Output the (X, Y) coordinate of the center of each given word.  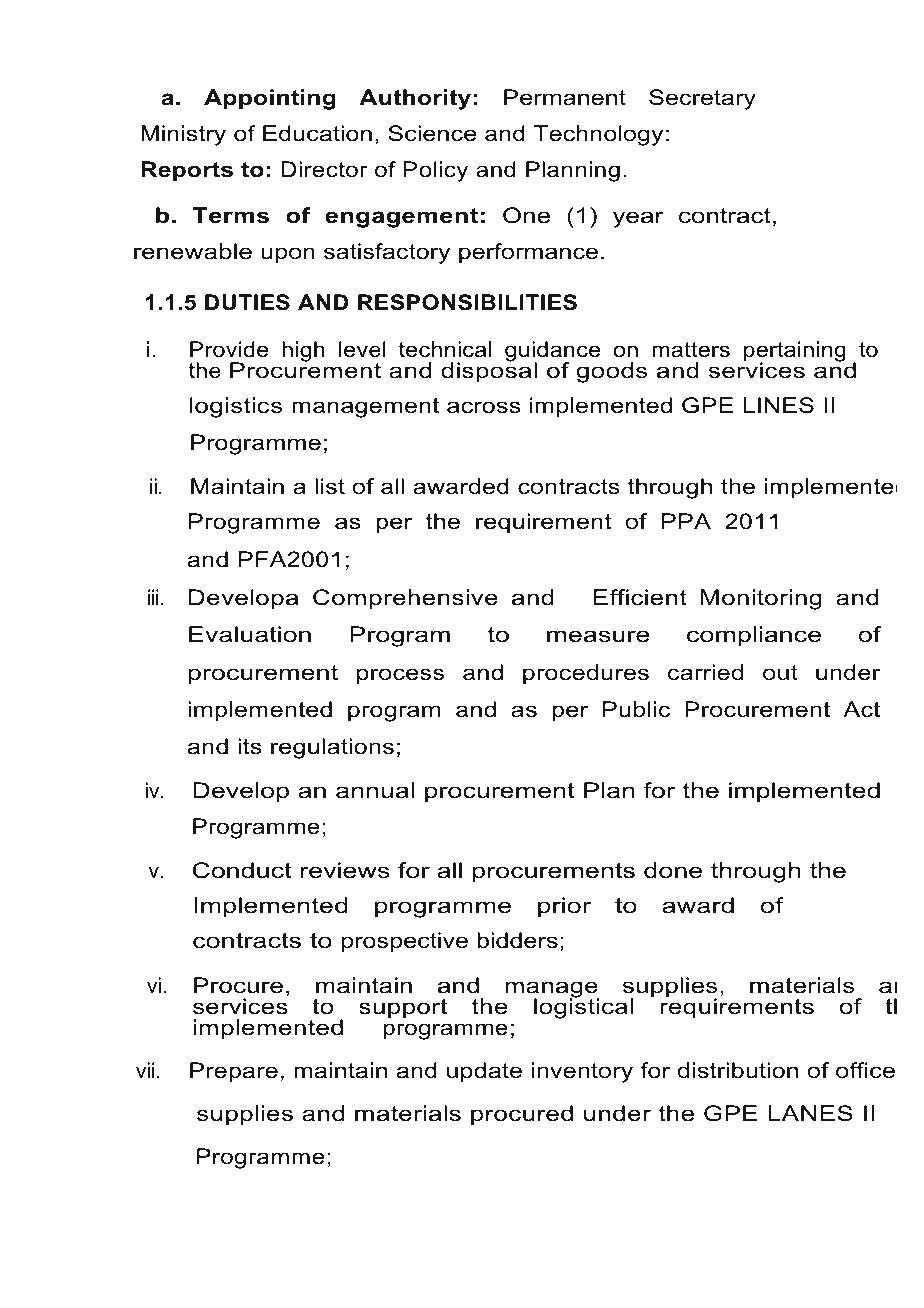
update (484, 1072)
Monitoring (761, 599)
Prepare (234, 1072)
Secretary (702, 99)
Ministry (183, 135)
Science (432, 133)
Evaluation (250, 634)
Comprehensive (405, 599)
